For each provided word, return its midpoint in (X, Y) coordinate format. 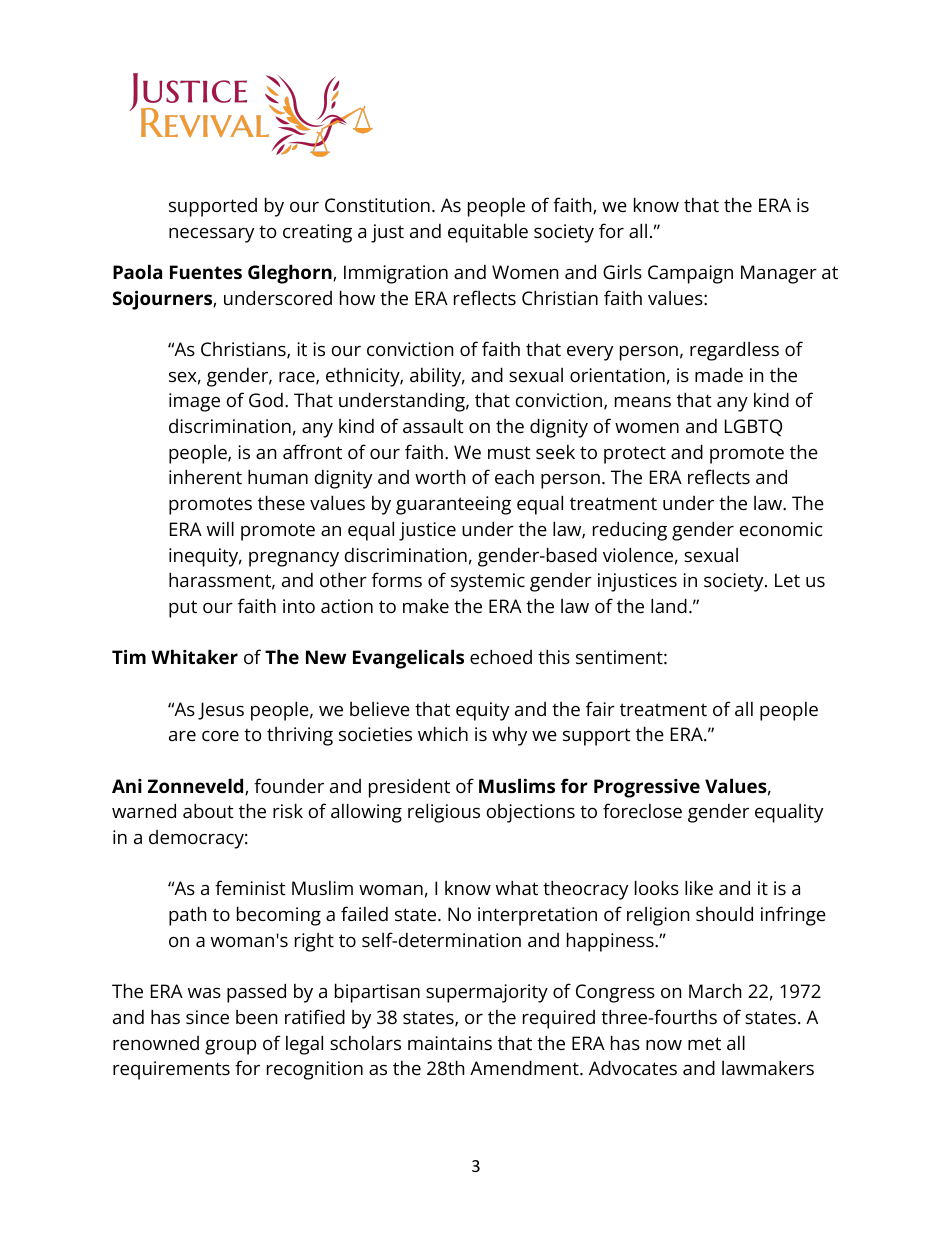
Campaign (690, 274)
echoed (501, 656)
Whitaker (194, 656)
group (230, 1047)
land (669, 605)
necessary (211, 235)
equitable (488, 233)
